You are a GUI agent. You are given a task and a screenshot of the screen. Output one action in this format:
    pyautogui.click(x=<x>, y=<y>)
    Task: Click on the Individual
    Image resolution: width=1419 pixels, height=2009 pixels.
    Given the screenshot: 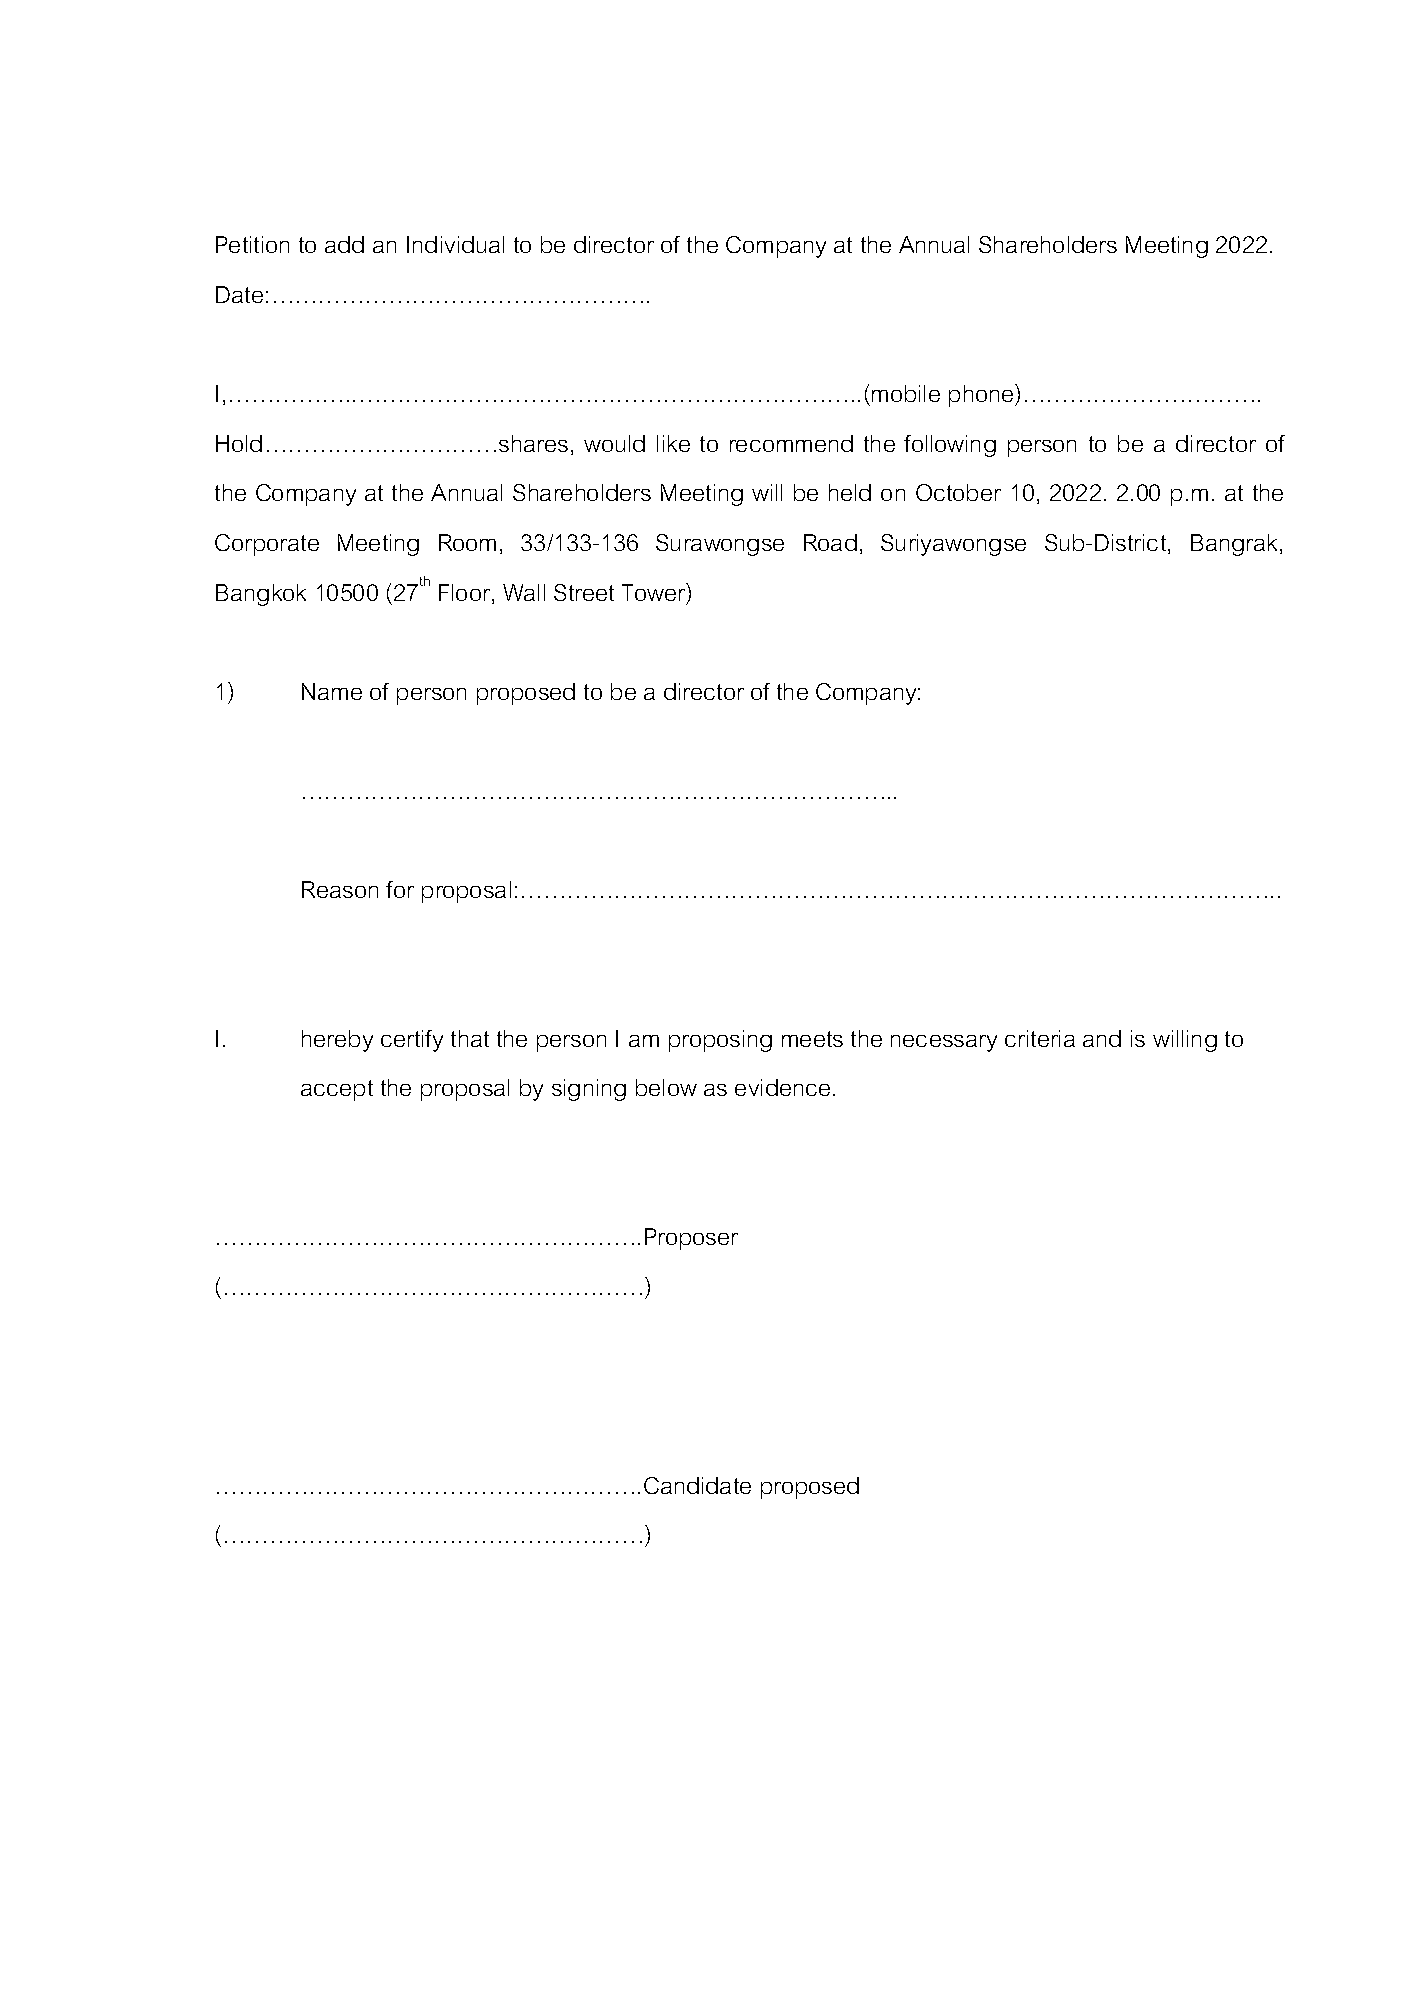 What is the action you would take?
    pyautogui.click(x=455, y=244)
